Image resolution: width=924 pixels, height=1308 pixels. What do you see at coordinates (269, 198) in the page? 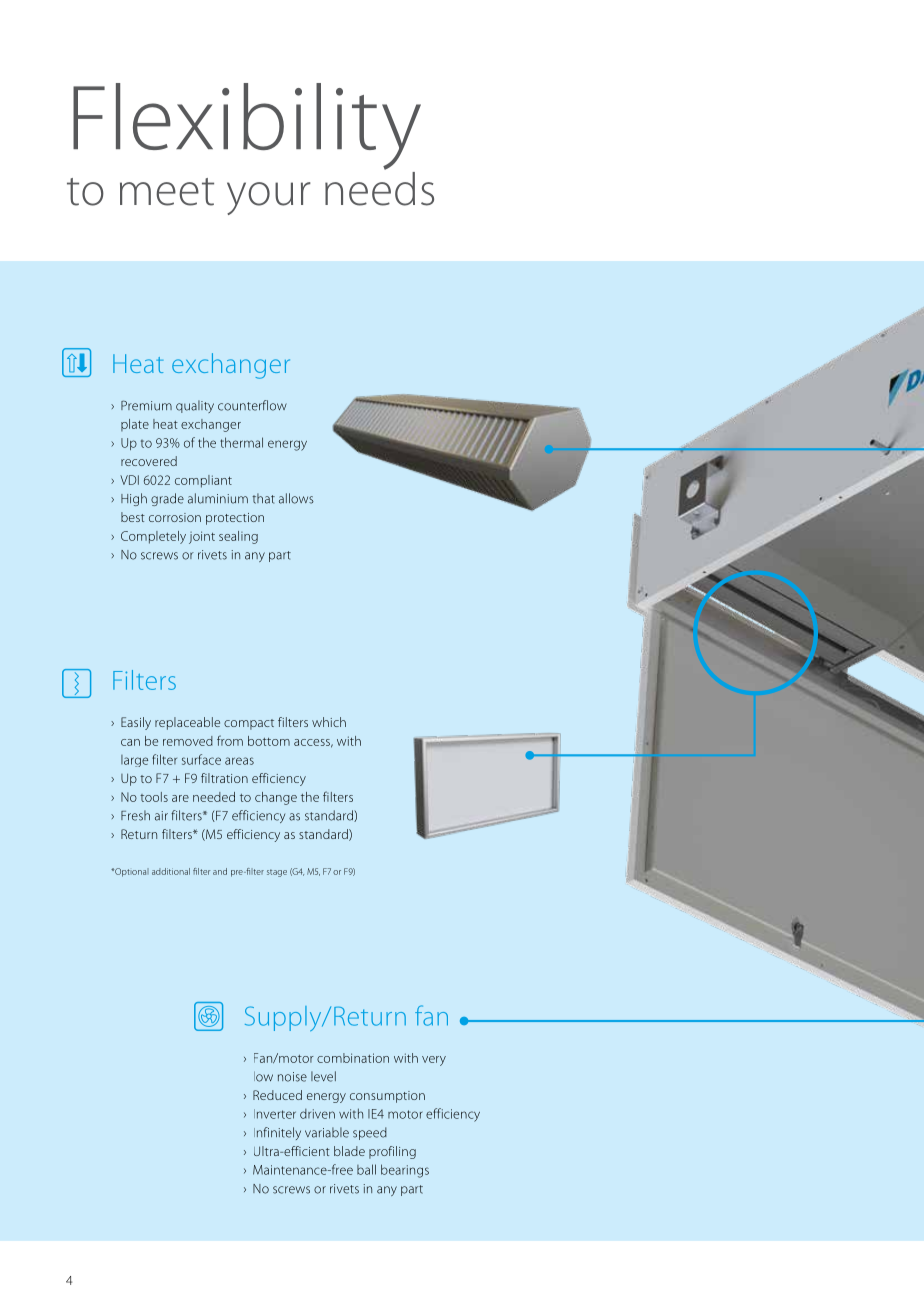
I see `your` at bounding box center [269, 198].
